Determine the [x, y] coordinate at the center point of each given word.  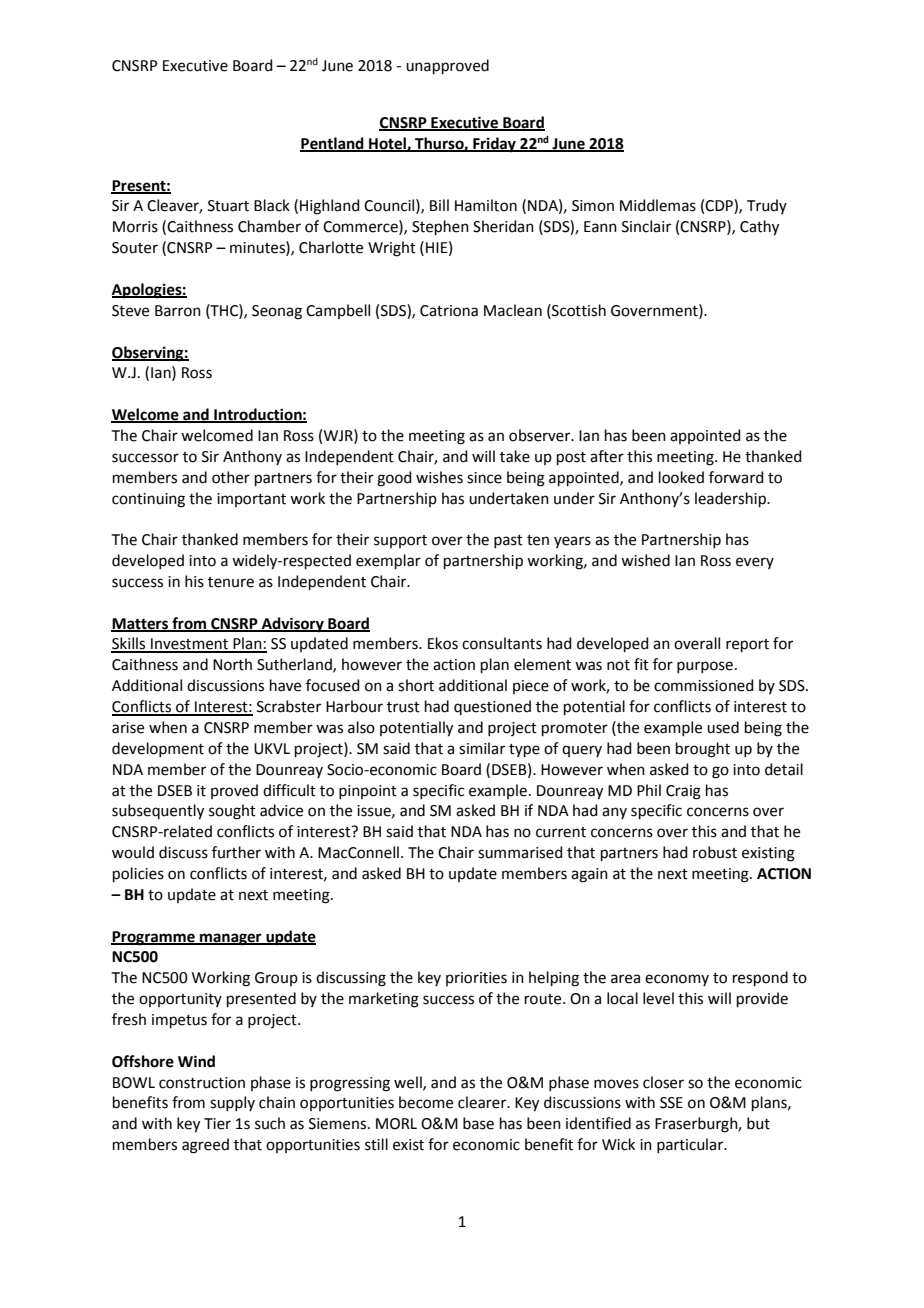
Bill [439, 205]
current [561, 832]
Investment [190, 645]
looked [681, 477]
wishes [439, 477]
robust [715, 852]
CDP [720, 206]
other [231, 477]
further [236, 852]
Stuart [228, 206]
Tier [217, 1124]
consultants [502, 643]
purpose [705, 667]
